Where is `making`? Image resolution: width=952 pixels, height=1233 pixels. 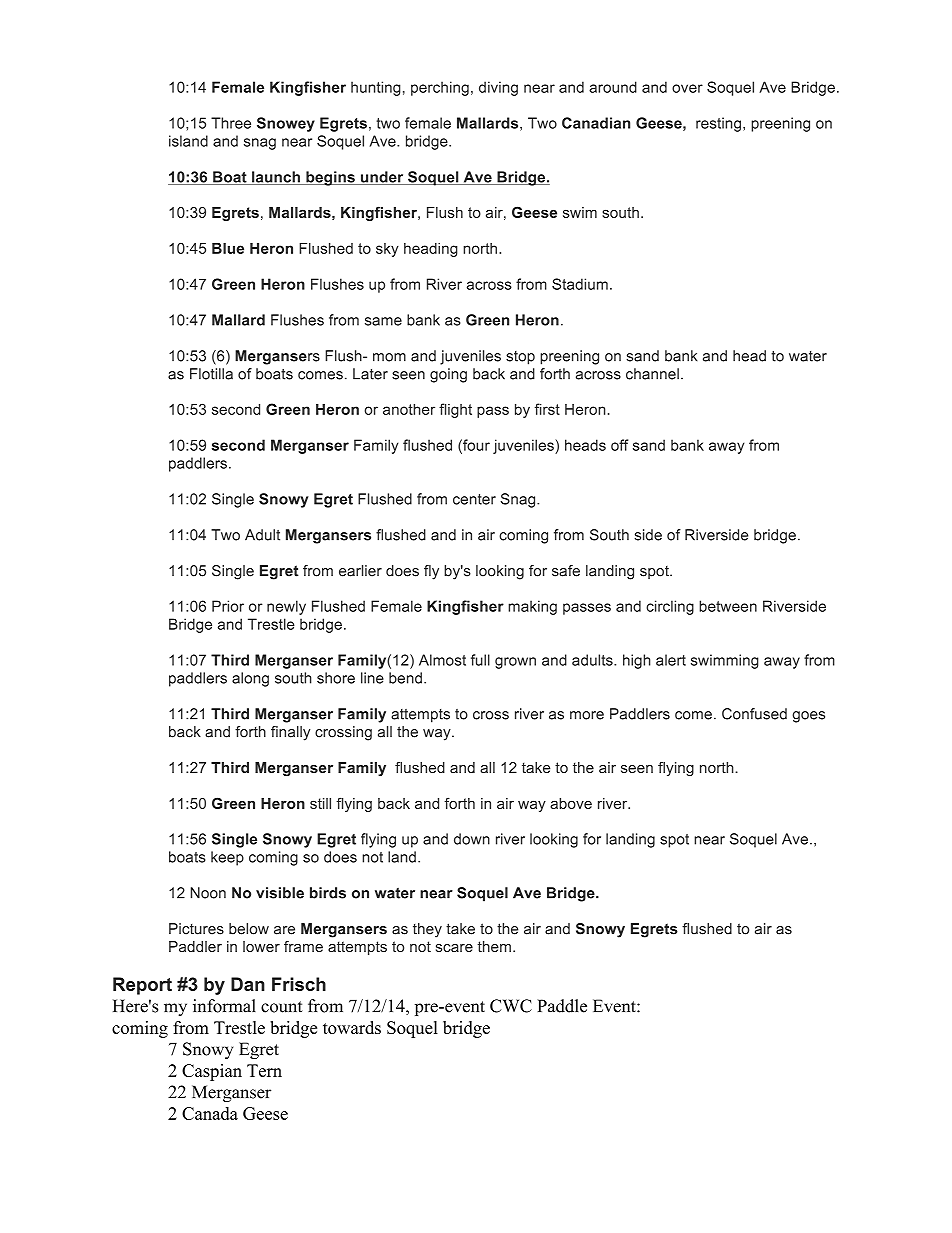
making is located at coordinates (532, 607).
